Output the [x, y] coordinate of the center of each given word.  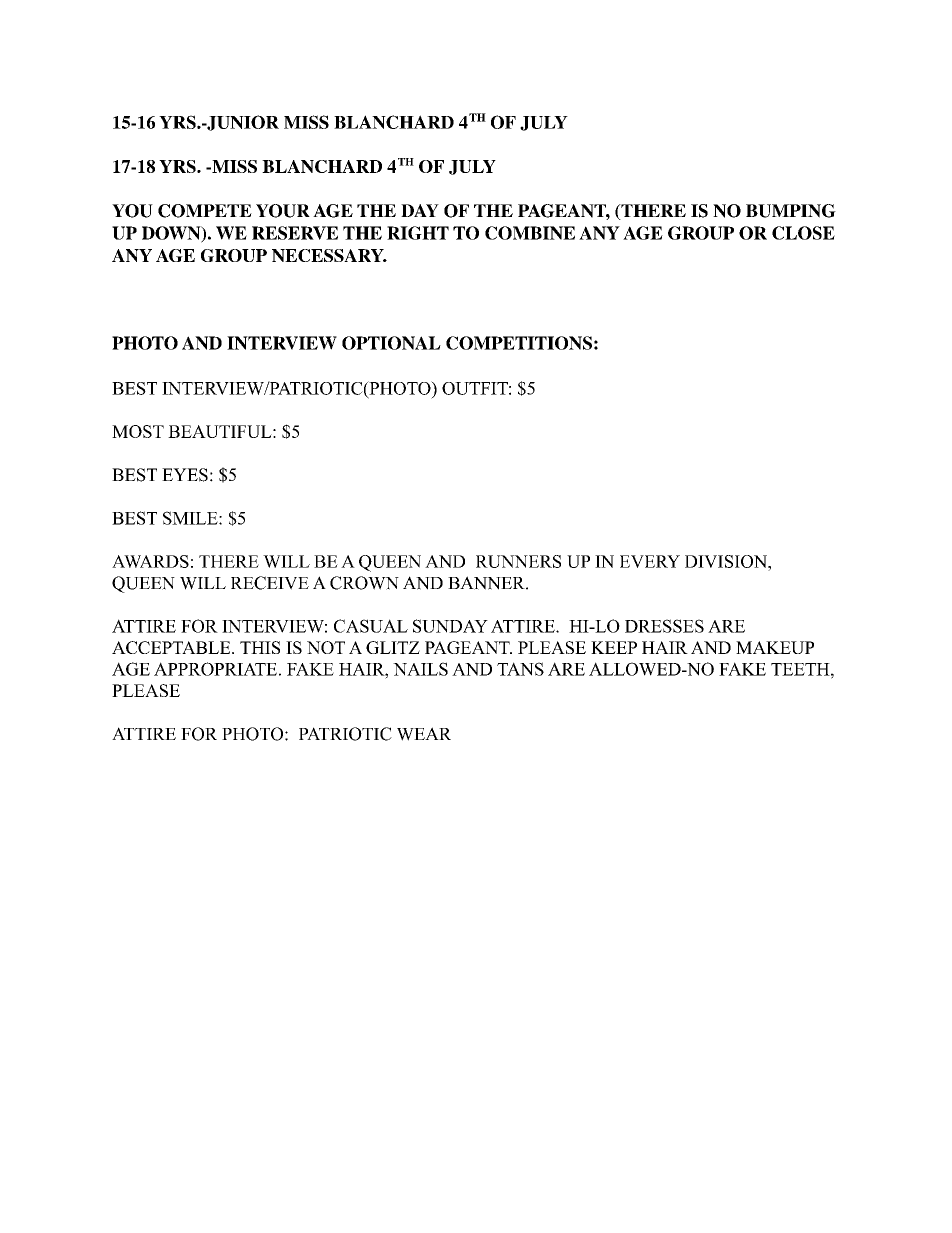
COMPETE [205, 211]
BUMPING [791, 211]
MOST [138, 431]
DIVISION [727, 561]
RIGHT [418, 233]
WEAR [424, 734]
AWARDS [150, 561]
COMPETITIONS [519, 343]
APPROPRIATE [215, 669]
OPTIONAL [391, 343]
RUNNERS [518, 561]
